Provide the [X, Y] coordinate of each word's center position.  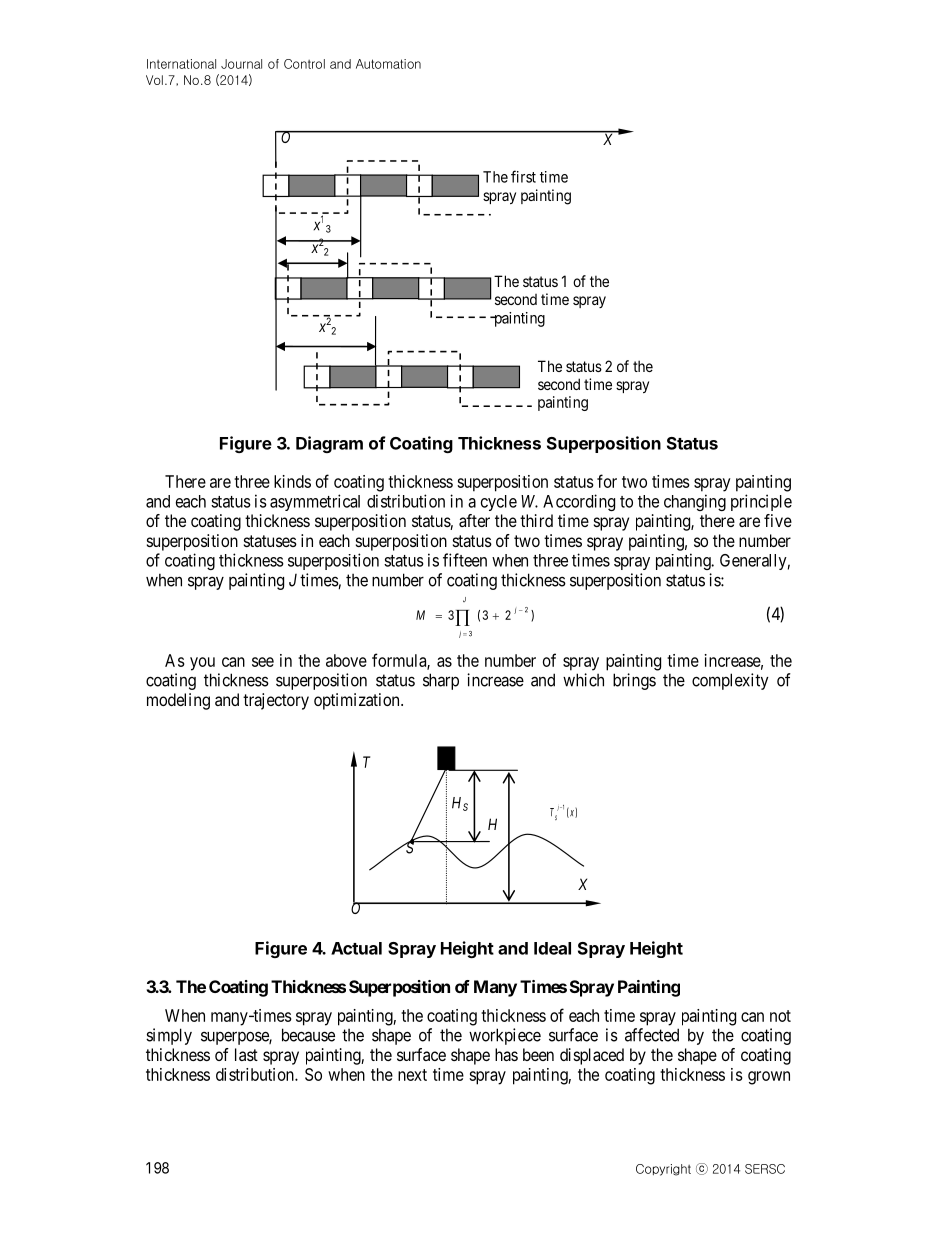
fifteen [465, 560]
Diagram [329, 444]
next [412, 1075]
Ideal [552, 948]
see [263, 662]
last [246, 1054]
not [780, 1016]
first [523, 176]
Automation [388, 64]
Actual [356, 948]
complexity [730, 681]
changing [695, 502]
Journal [241, 64]
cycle [499, 503]
